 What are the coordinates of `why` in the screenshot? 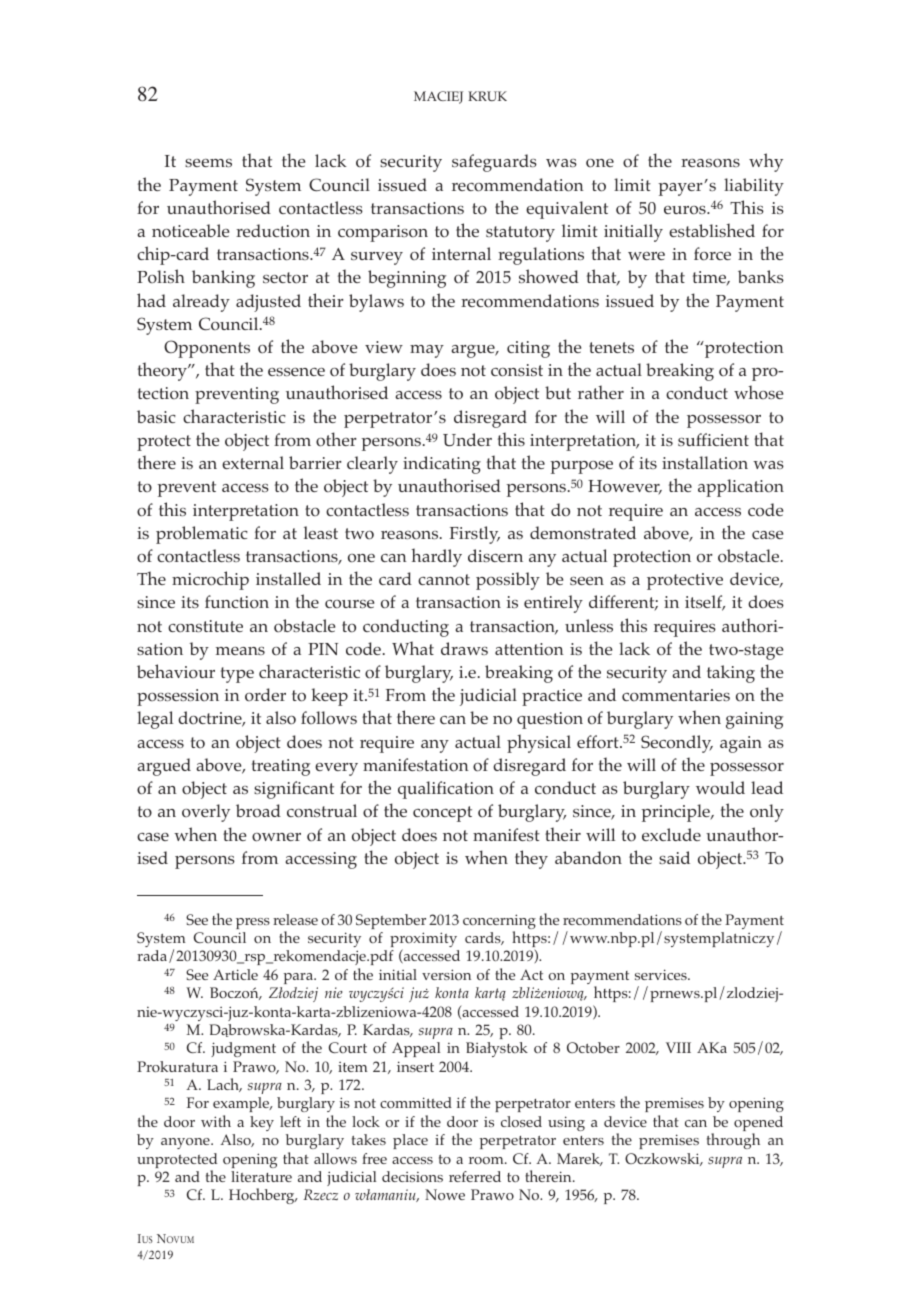 It's located at (766, 162).
